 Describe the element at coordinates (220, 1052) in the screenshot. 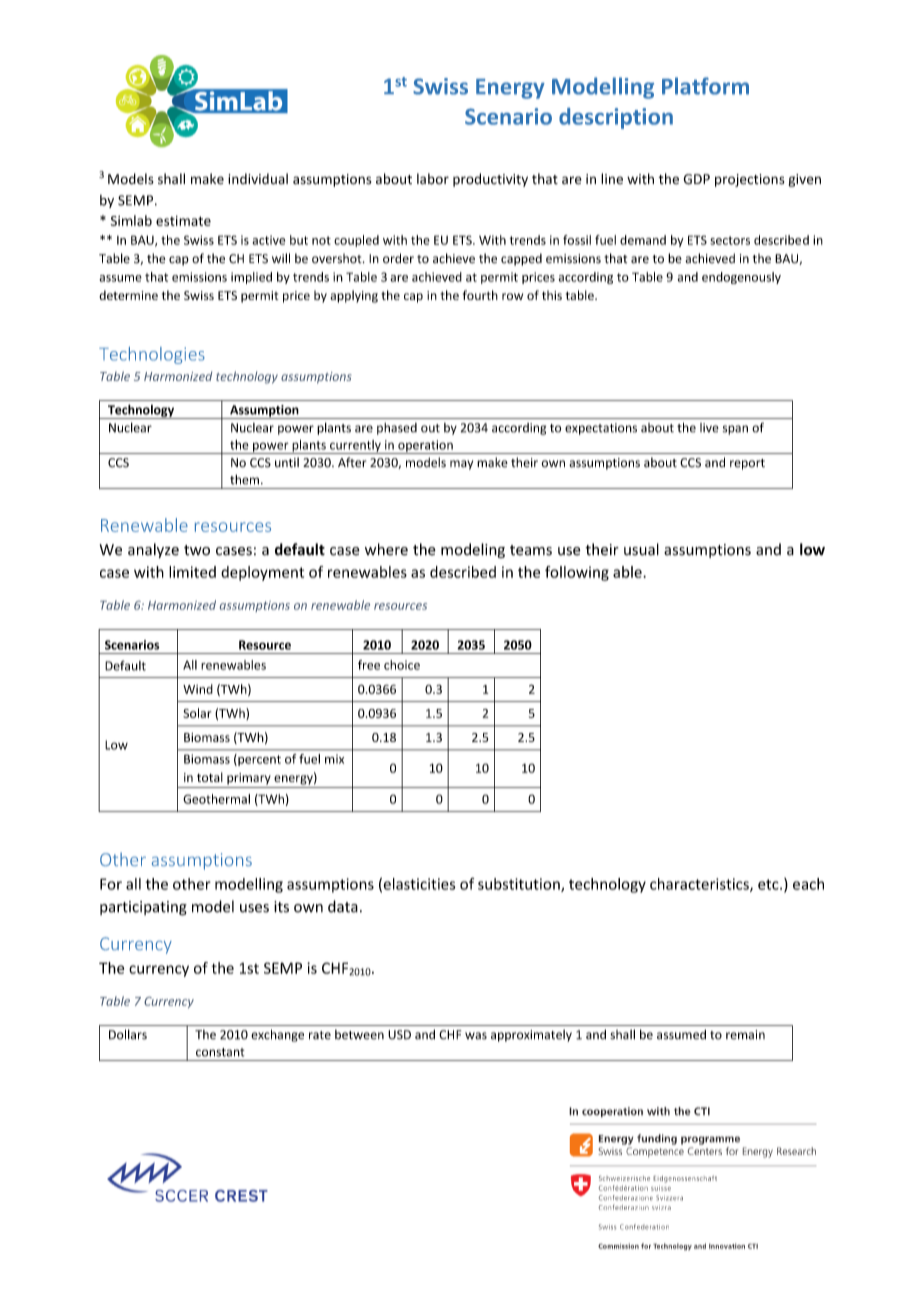

I see `constant` at that location.
